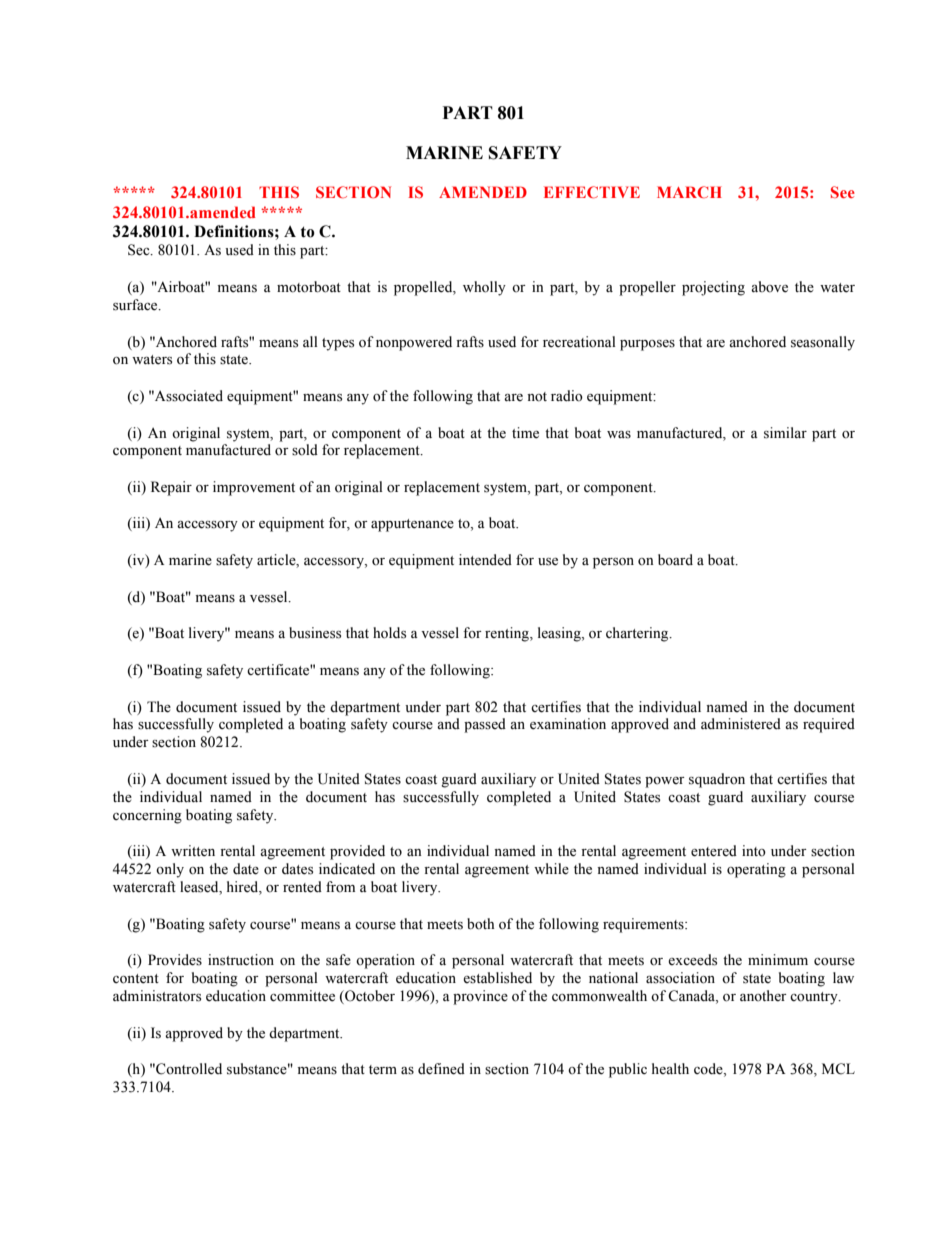 The width and height of the screenshot is (952, 1233). I want to click on business, so click(315, 633).
